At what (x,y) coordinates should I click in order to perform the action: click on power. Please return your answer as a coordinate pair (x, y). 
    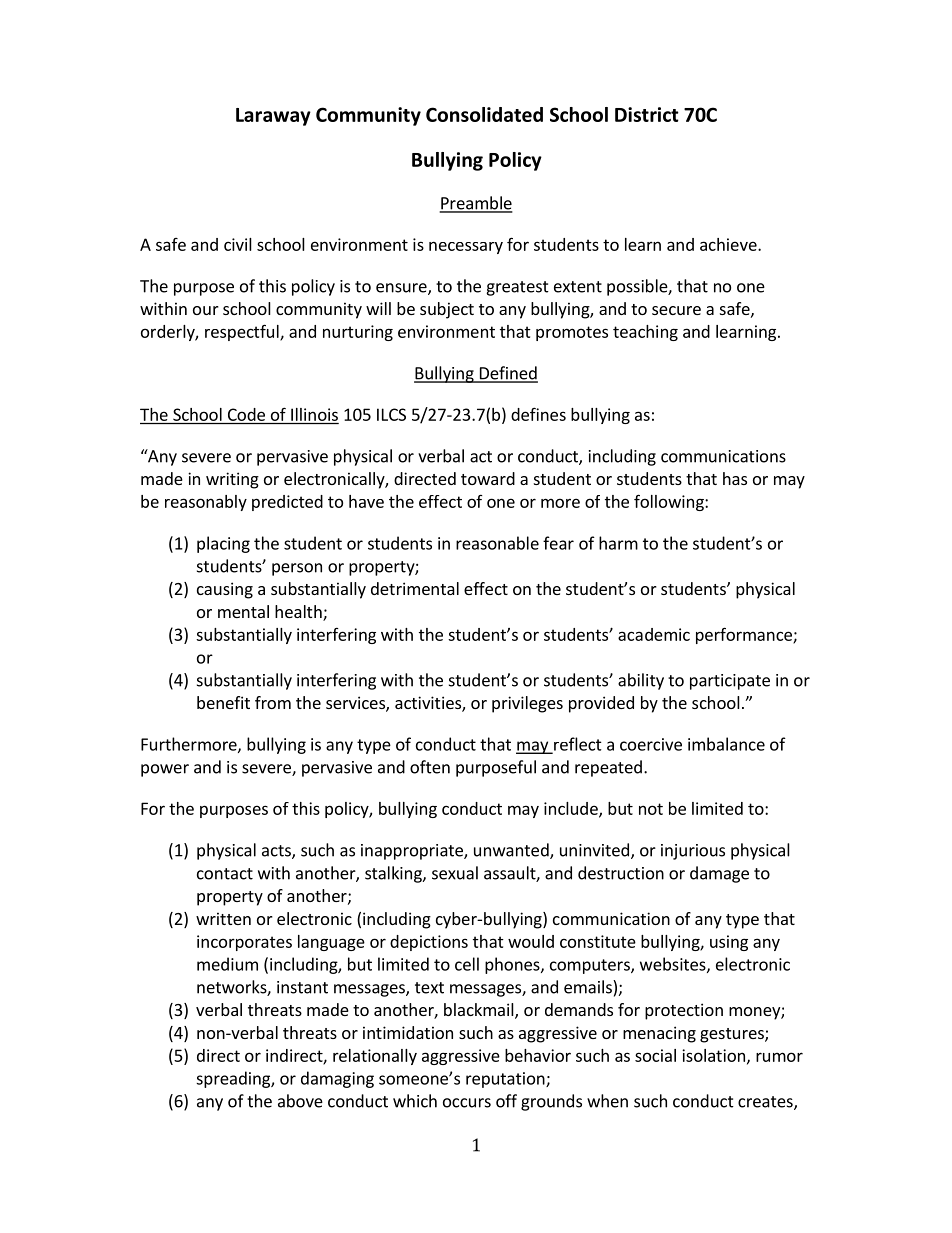
    Looking at the image, I should click on (165, 770).
